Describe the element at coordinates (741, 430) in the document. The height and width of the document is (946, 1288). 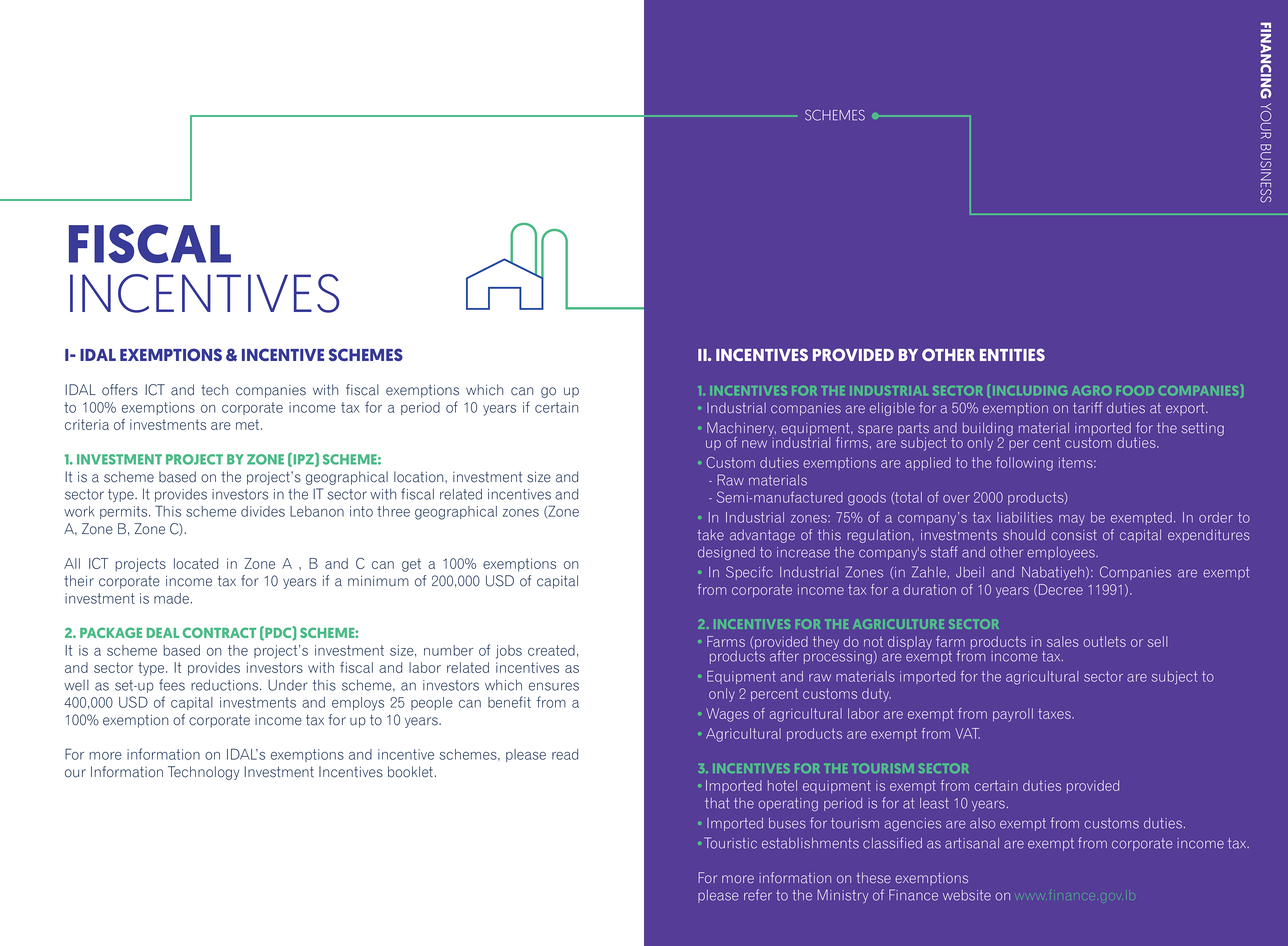
I see `Machinery` at that location.
